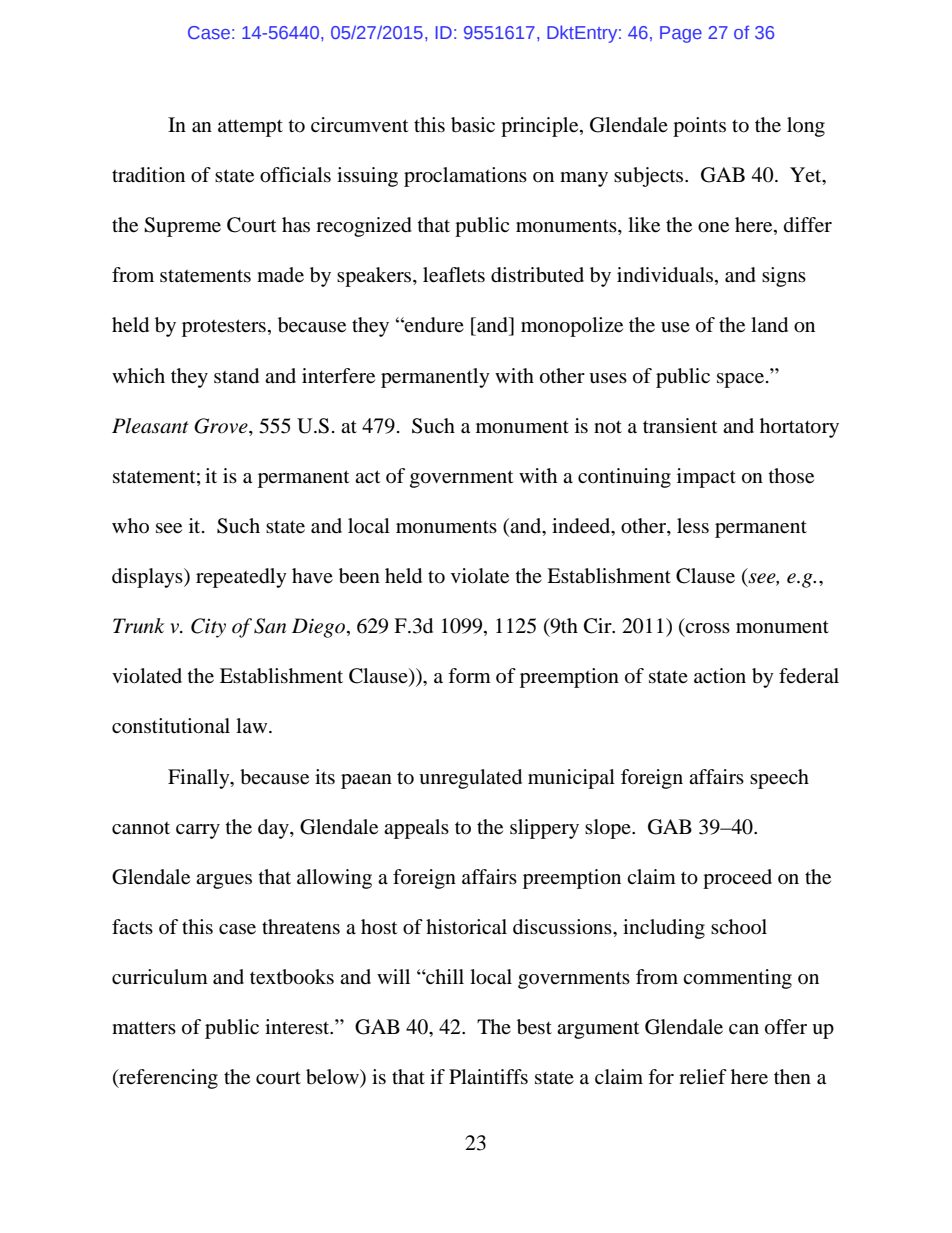 This screenshot has height=1233, width=952. What do you see at coordinates (740, 380) in the screenshot?
I see `space` at bounding box center [740, 380].
